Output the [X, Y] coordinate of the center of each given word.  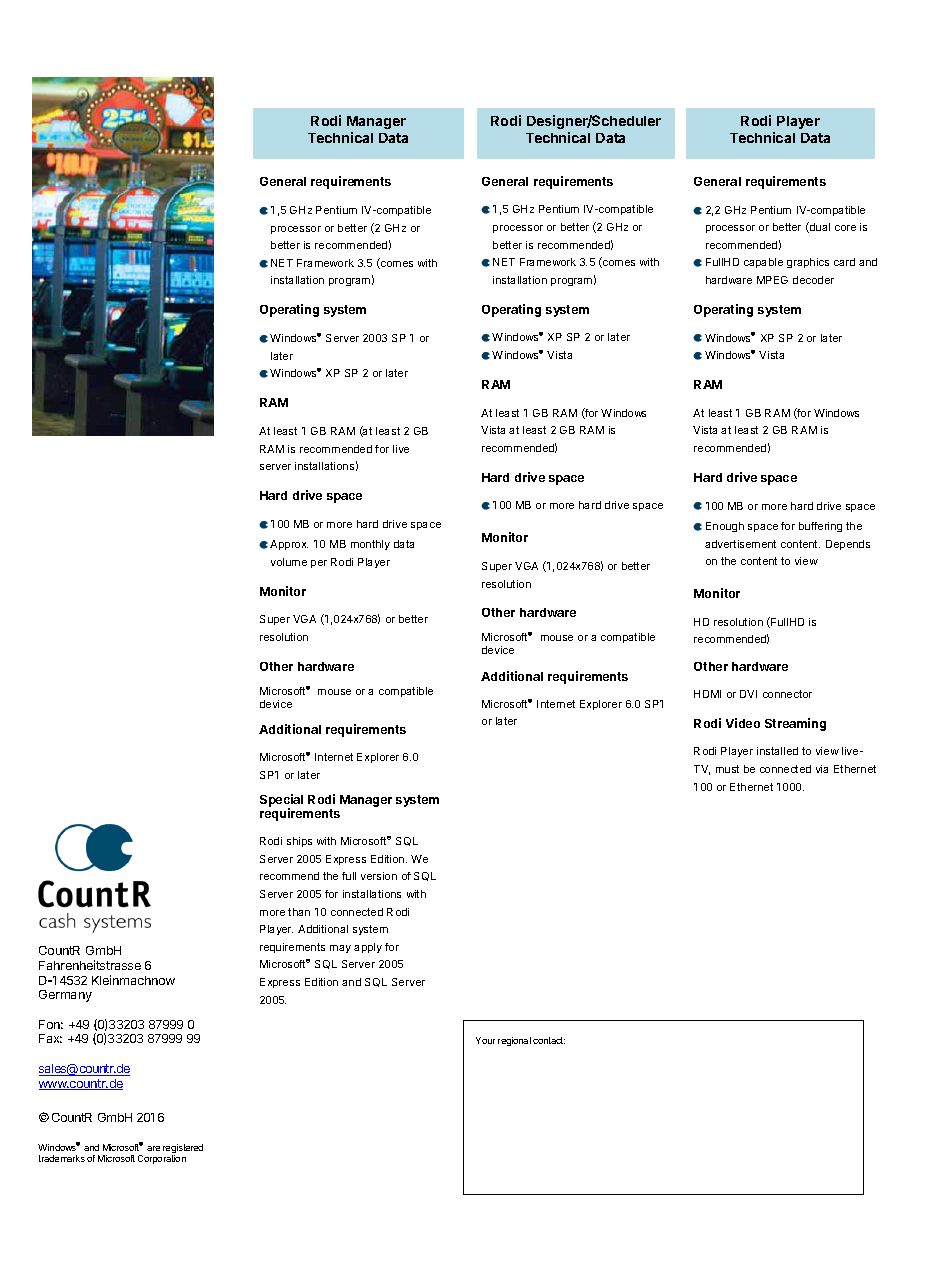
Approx [289, 545]
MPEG [772, 280]
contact [549, 1040]
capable [763, 263]
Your [485, 1040]
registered [183, 1150]
